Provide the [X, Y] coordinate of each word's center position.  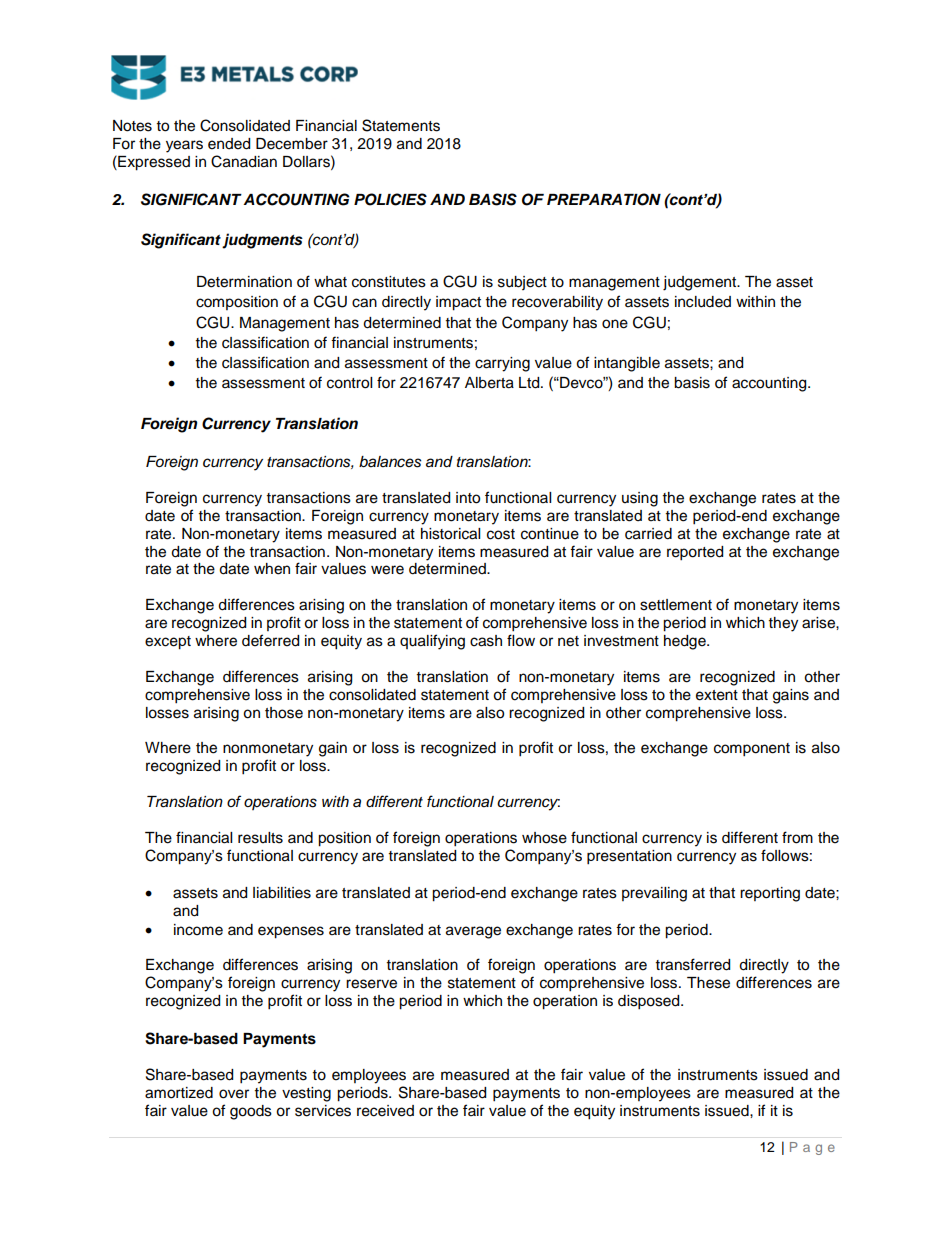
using [640, 499]
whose [544, 838]
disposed [650, 1002]
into [468, 498]
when [272, 569]
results [260, 838]
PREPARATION [604, 199]
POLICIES [390, 199]
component [752, 750]
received [385, 1111]
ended [229, 144]
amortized [179, 1093]
